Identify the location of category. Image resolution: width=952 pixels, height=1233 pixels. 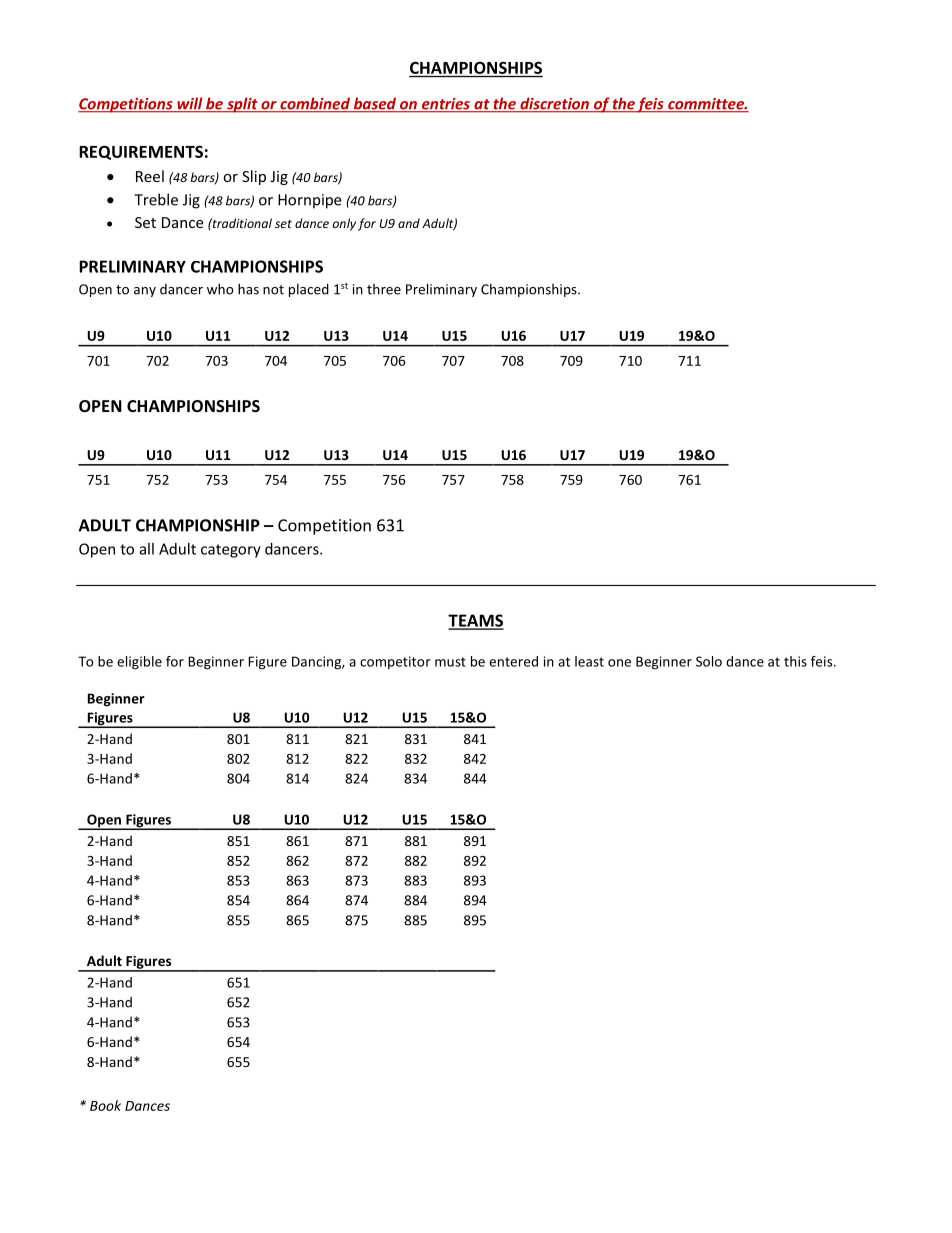
(231, 551).
